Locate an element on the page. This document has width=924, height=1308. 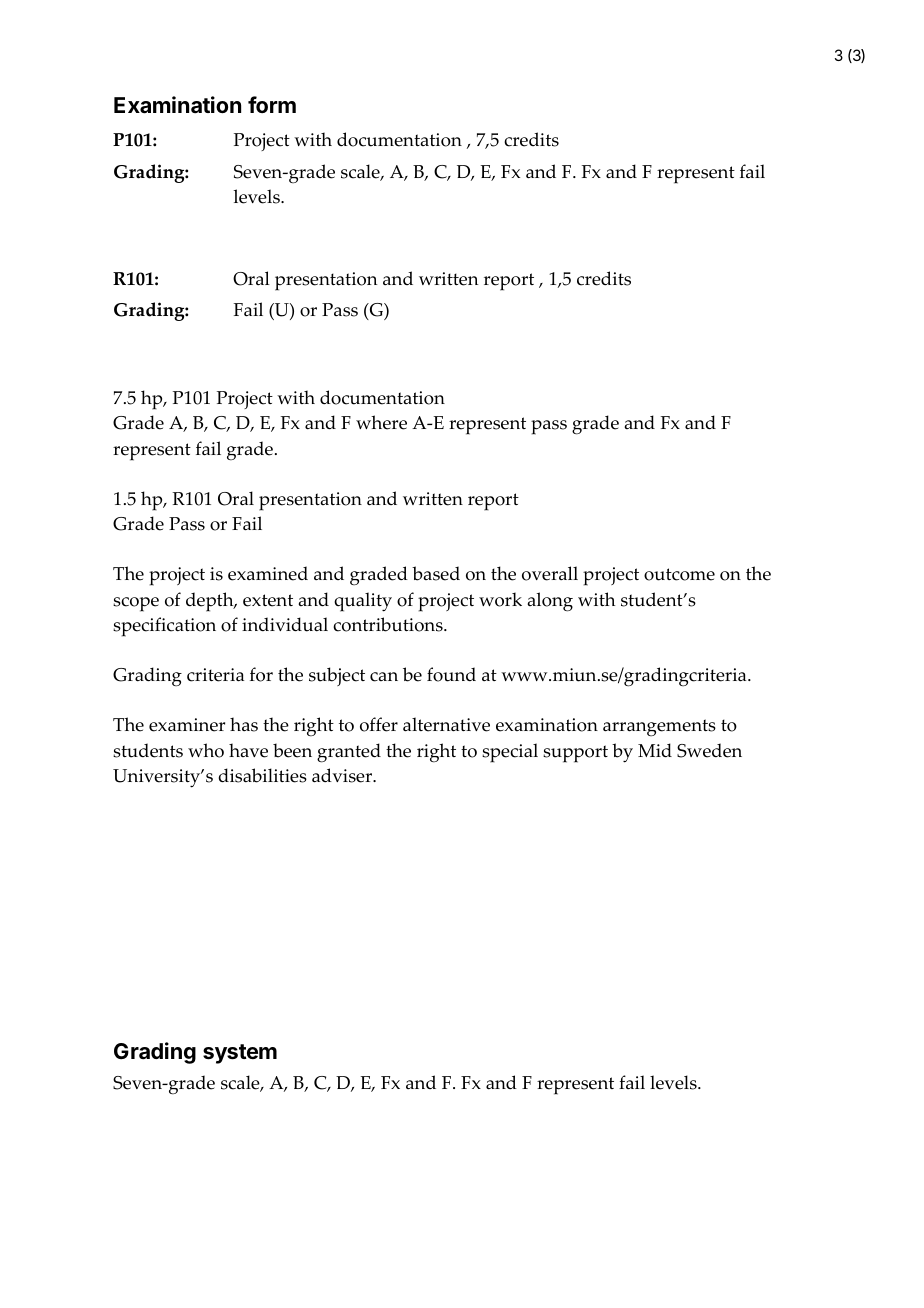
where is located at coordinates (381, 422).
